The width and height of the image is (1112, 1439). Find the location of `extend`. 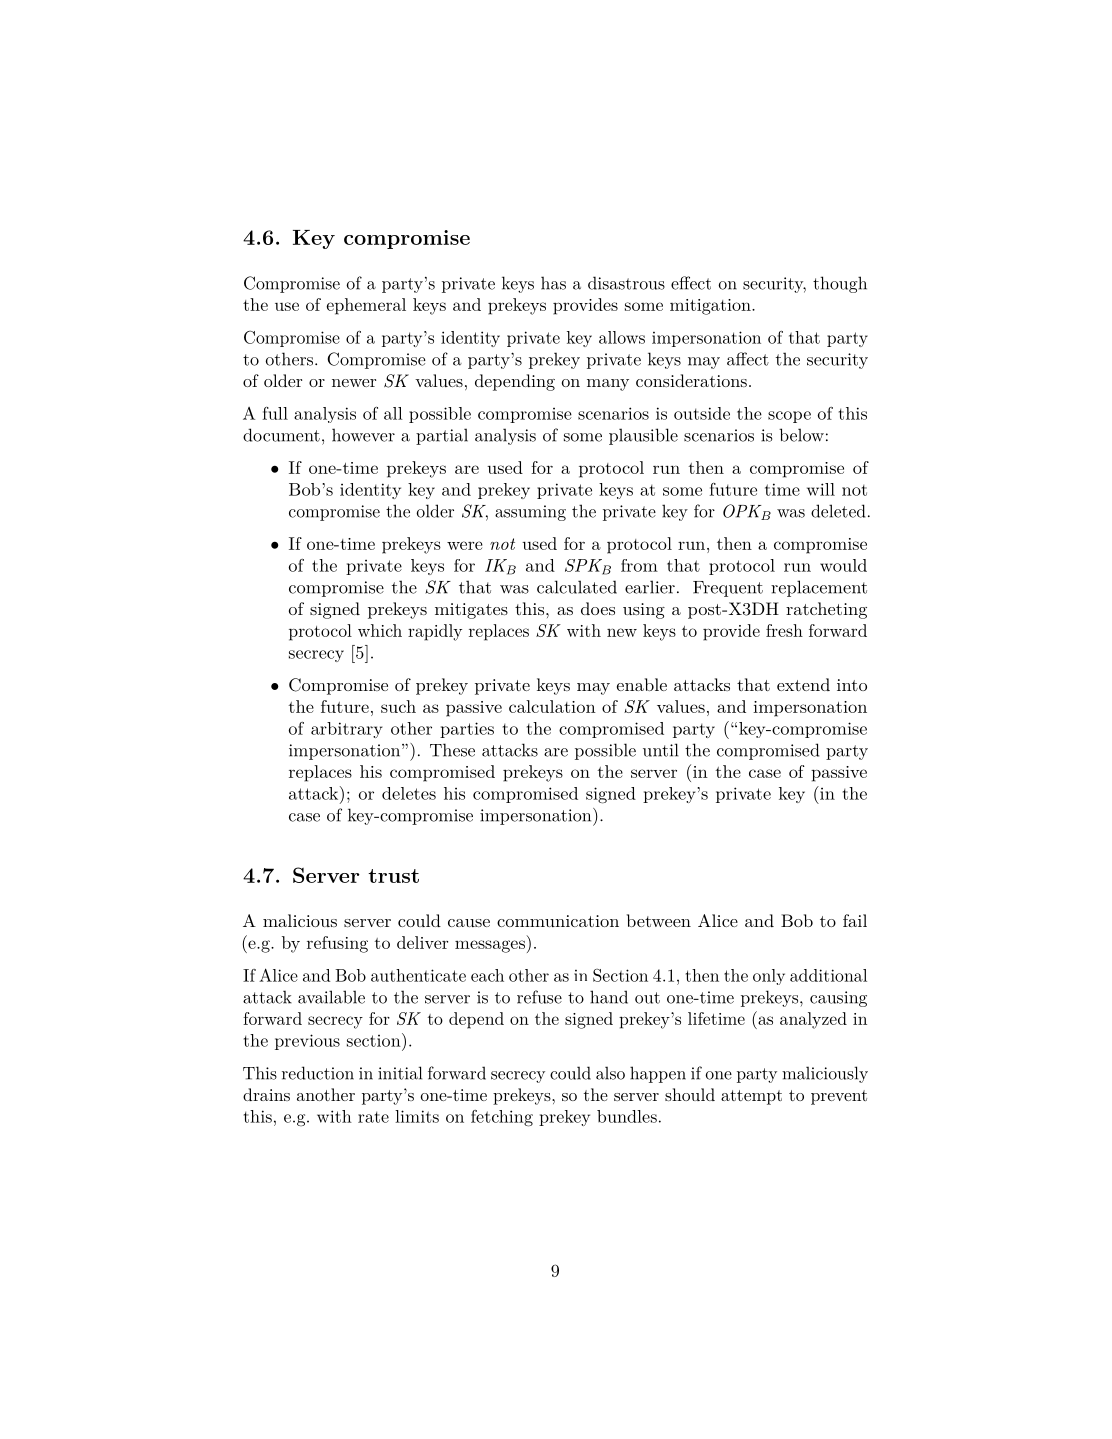

extend is located at coordinates (803, 684).
